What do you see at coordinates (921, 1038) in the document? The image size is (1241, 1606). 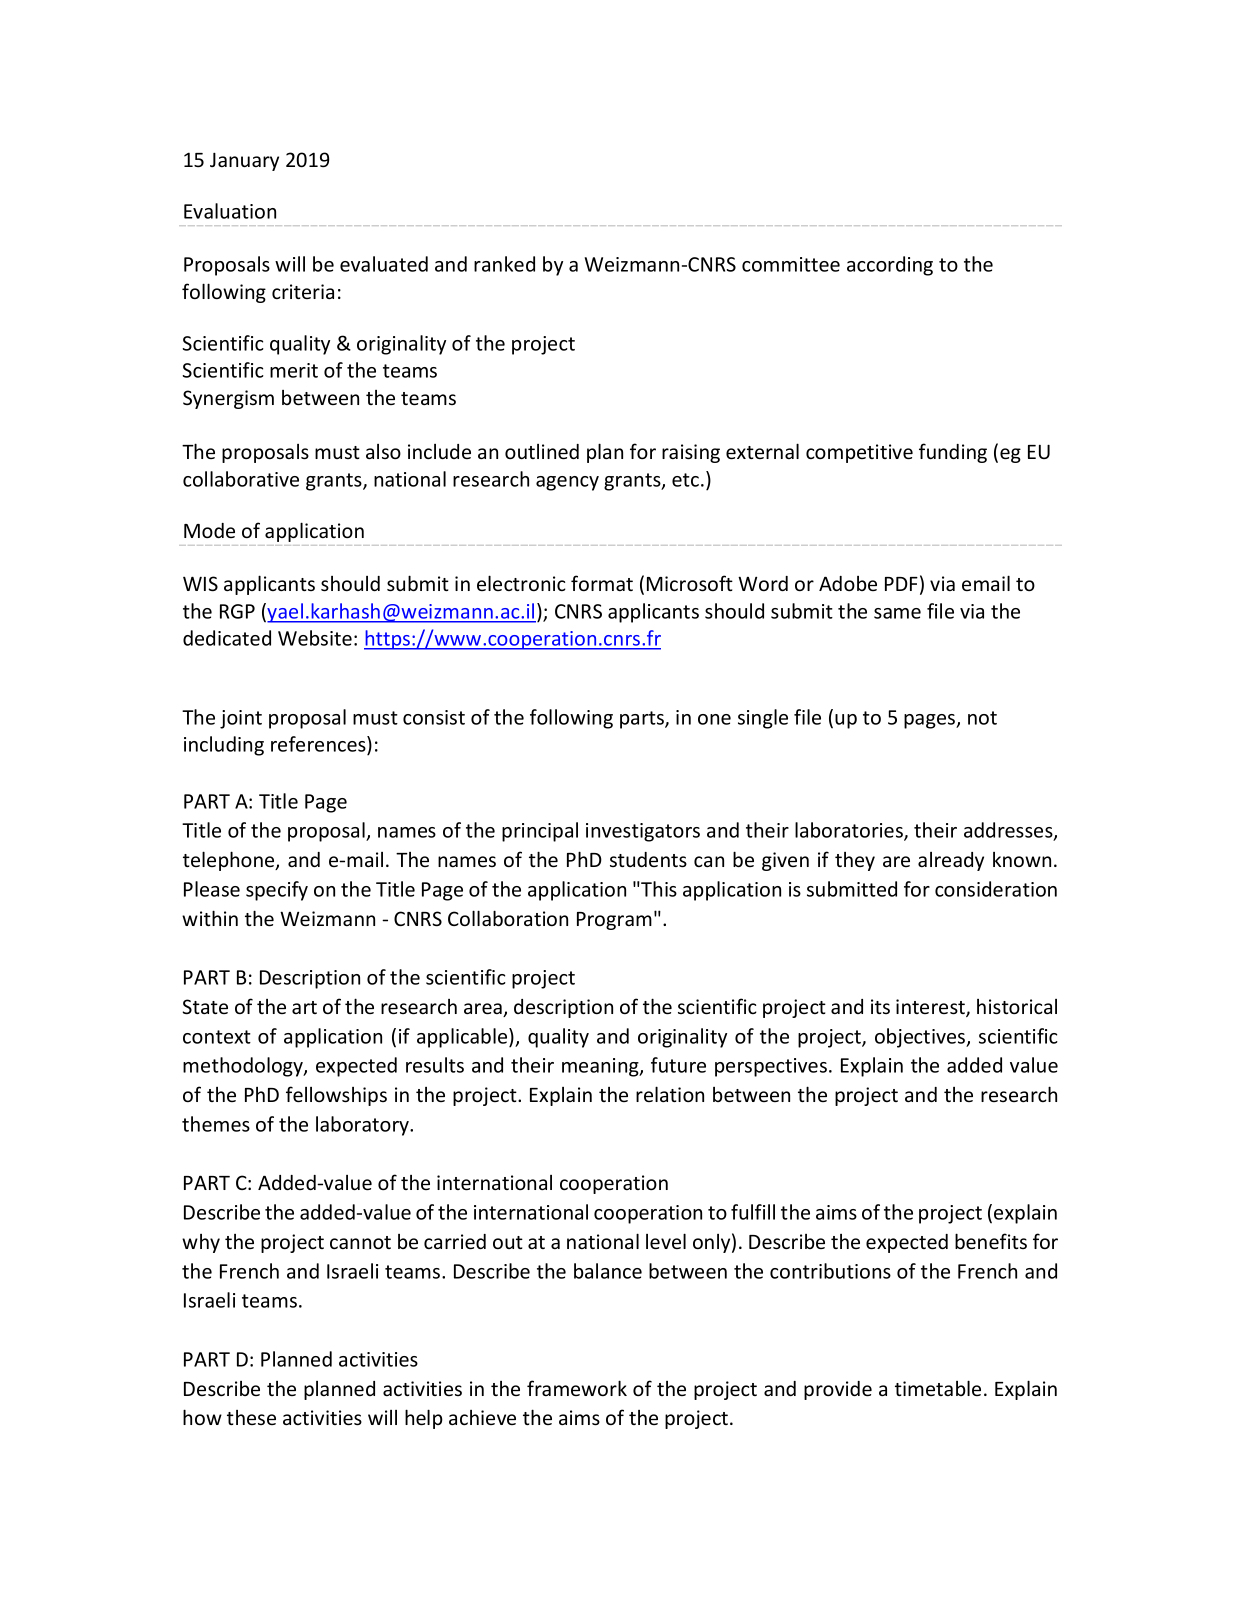 I see `objectives` at bounding box center [921, 1038].
